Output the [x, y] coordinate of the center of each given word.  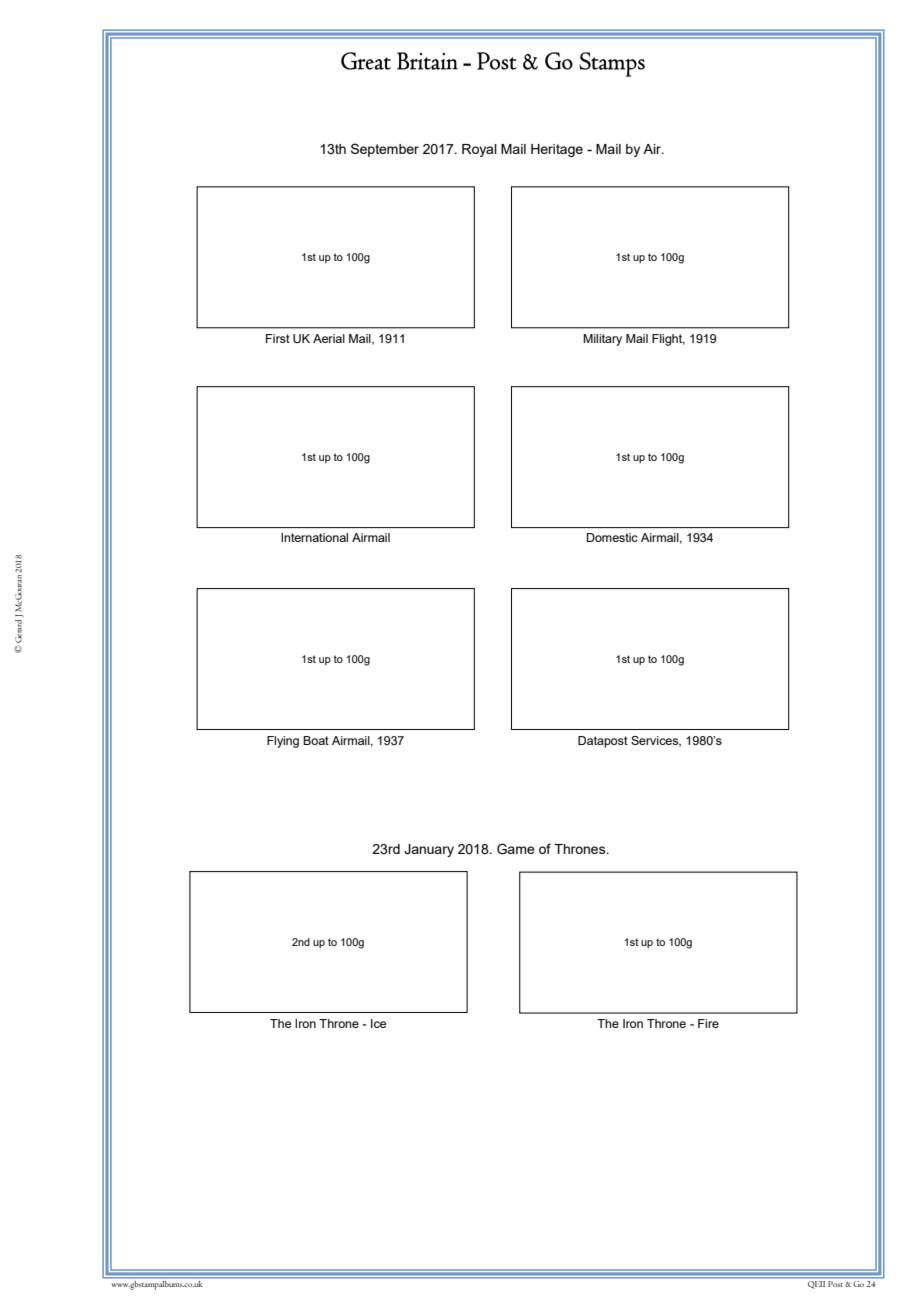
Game [516, 849]
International [314, 537]
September [385, 150]
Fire [708, 1023]
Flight [668, 340]
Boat [316, 740]
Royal [479, 150]
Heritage [557, 150]
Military [602, 340]
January [429, 850]
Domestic [612, 537]
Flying [283, 742]
